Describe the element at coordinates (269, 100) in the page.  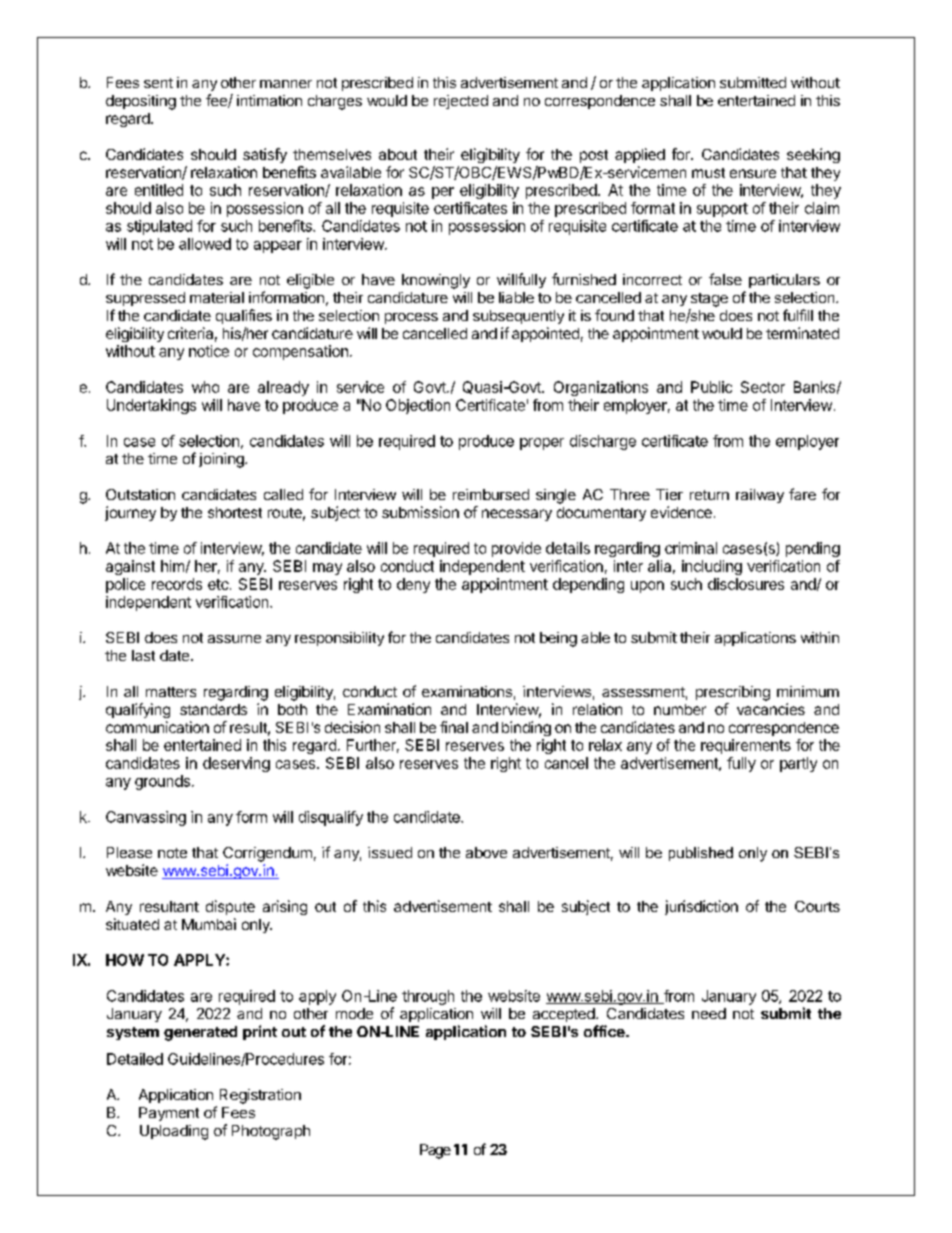
I see `intimation` at that location.
